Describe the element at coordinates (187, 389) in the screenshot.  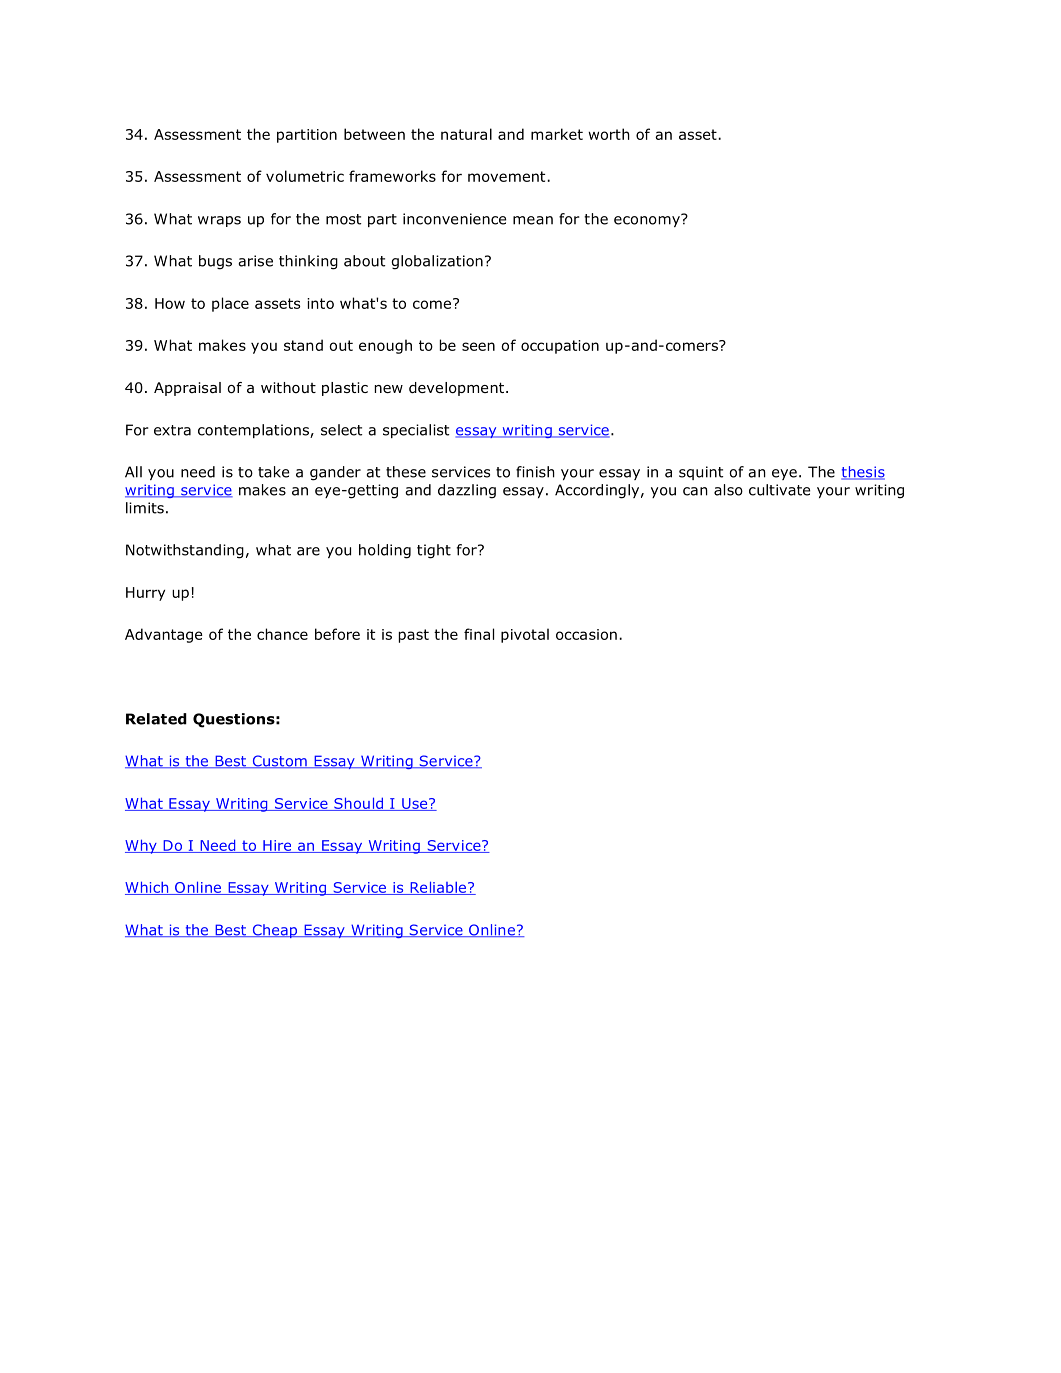
I see `Appraisal` at that location.
